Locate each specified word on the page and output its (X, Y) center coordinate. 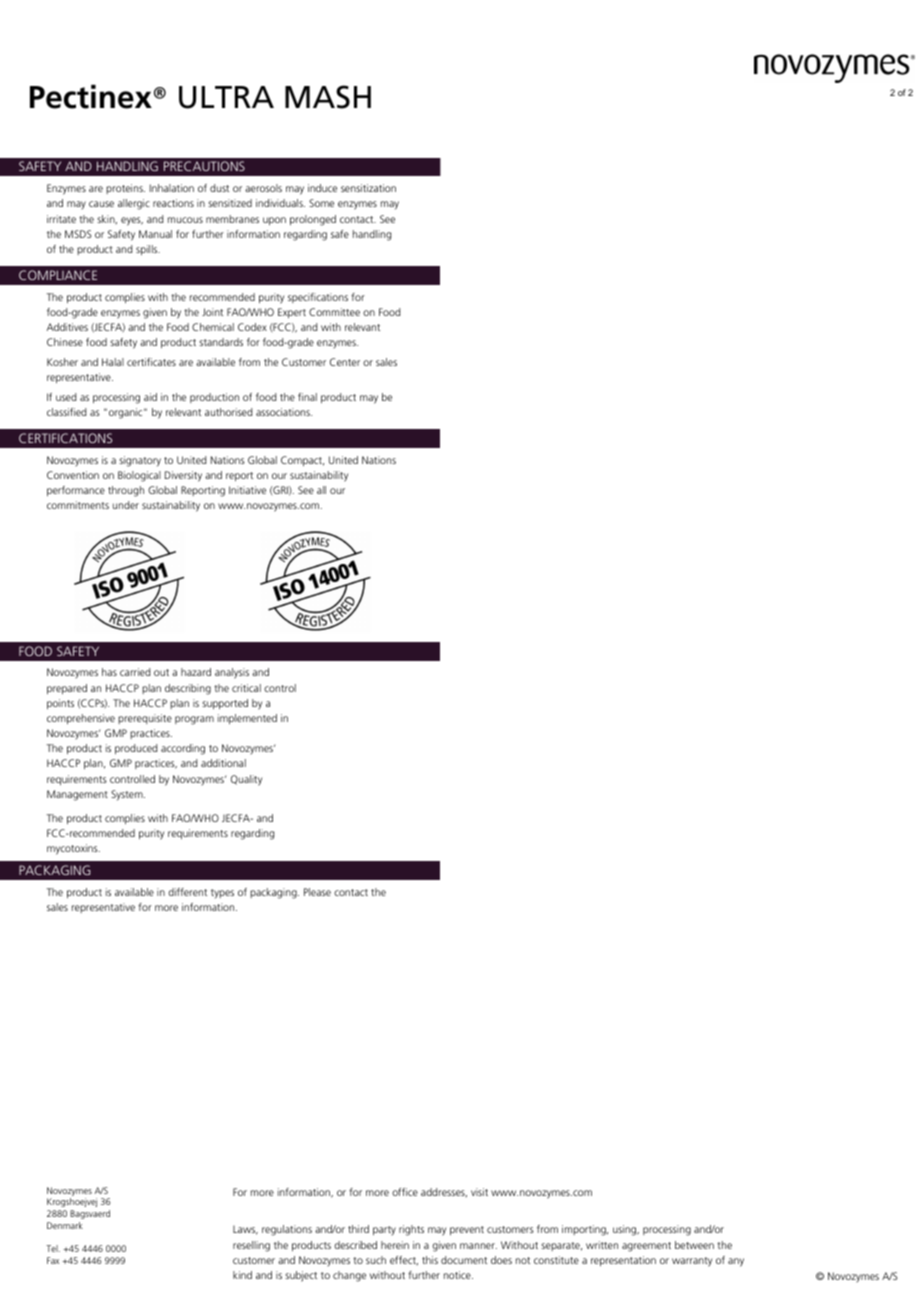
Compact (302, 461)
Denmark (65, 1225)
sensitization (368, 188)
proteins (125, 189)
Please (317, 892)
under (126, 505)
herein (395, 1245)
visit (479, 1192)
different (187, 892)
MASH (328, 97)
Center (345, 362)
